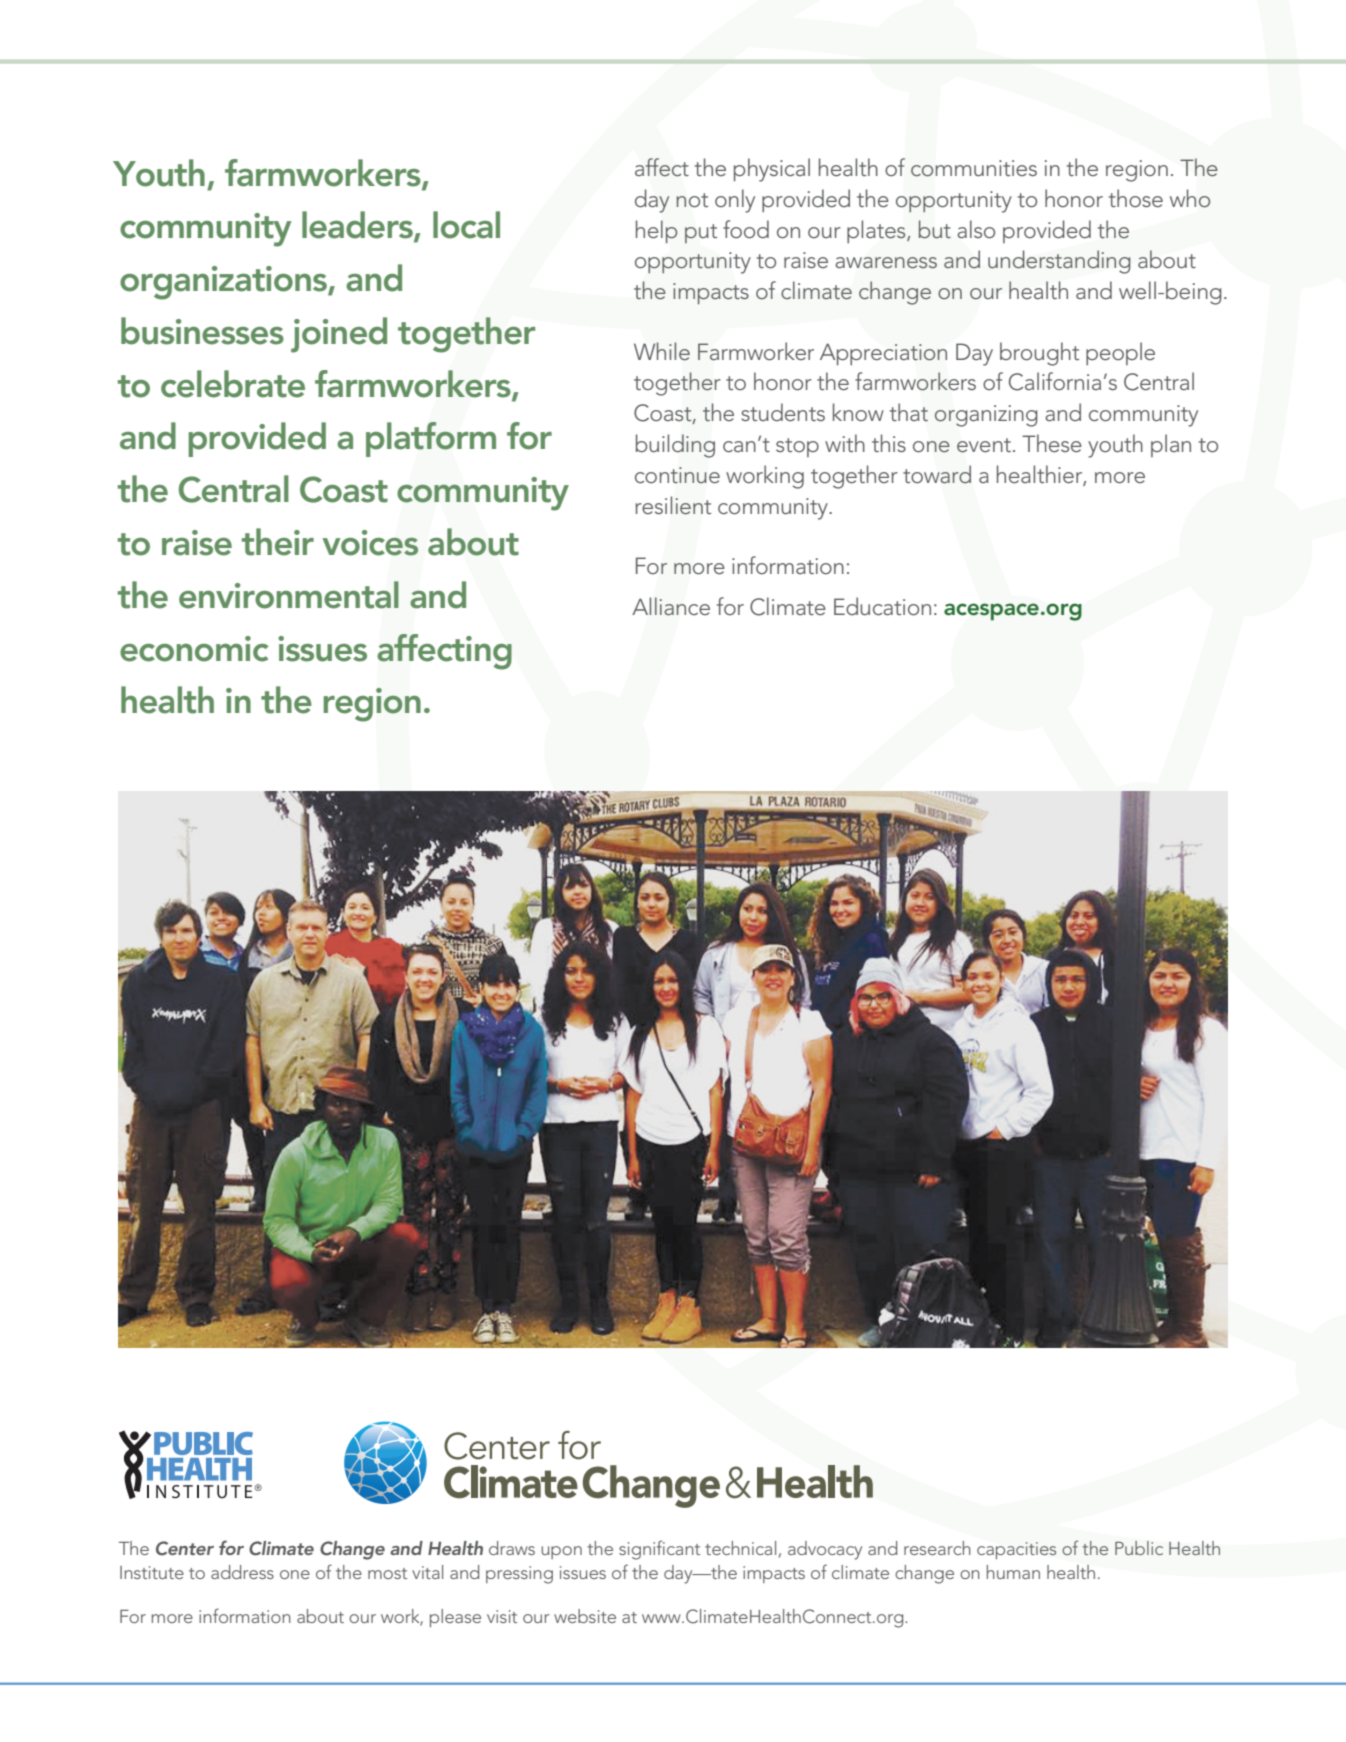 The height and width of the screenshot is (1742, 1346). I want to click on Alliance, so click(671, 606).
